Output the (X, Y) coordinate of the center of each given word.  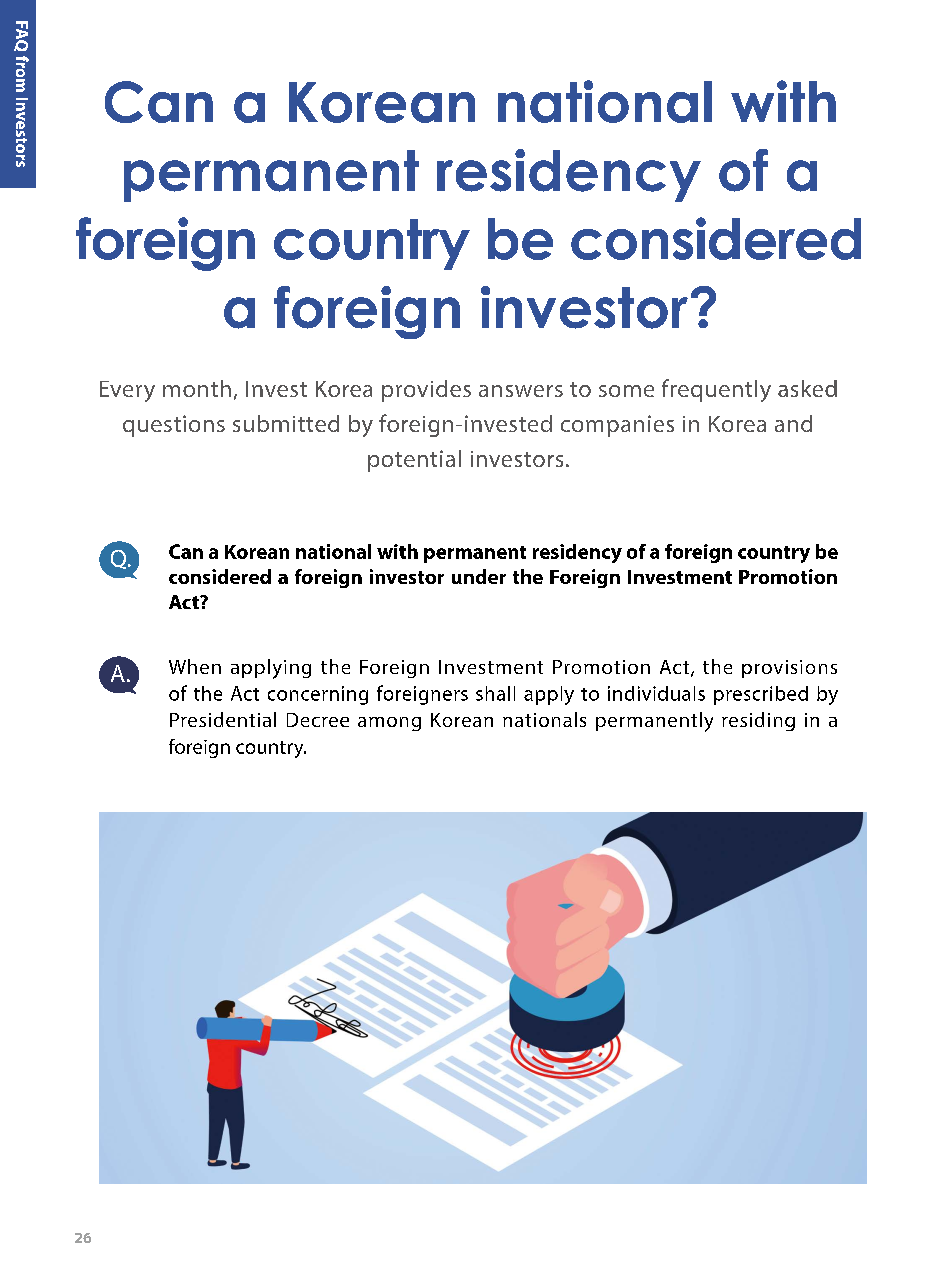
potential (414, 461)
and (793, 423)
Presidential (223, 719)
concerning (318, 695)
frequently (716, 390)
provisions (789, 669)
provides (426, 391)
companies (617, 426)
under (479, 576)
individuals (656, 693)
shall (495, 693)
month (197, 388)
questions (174, 426)
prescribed (761, 695)
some (626, 391)
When (195, 666)
